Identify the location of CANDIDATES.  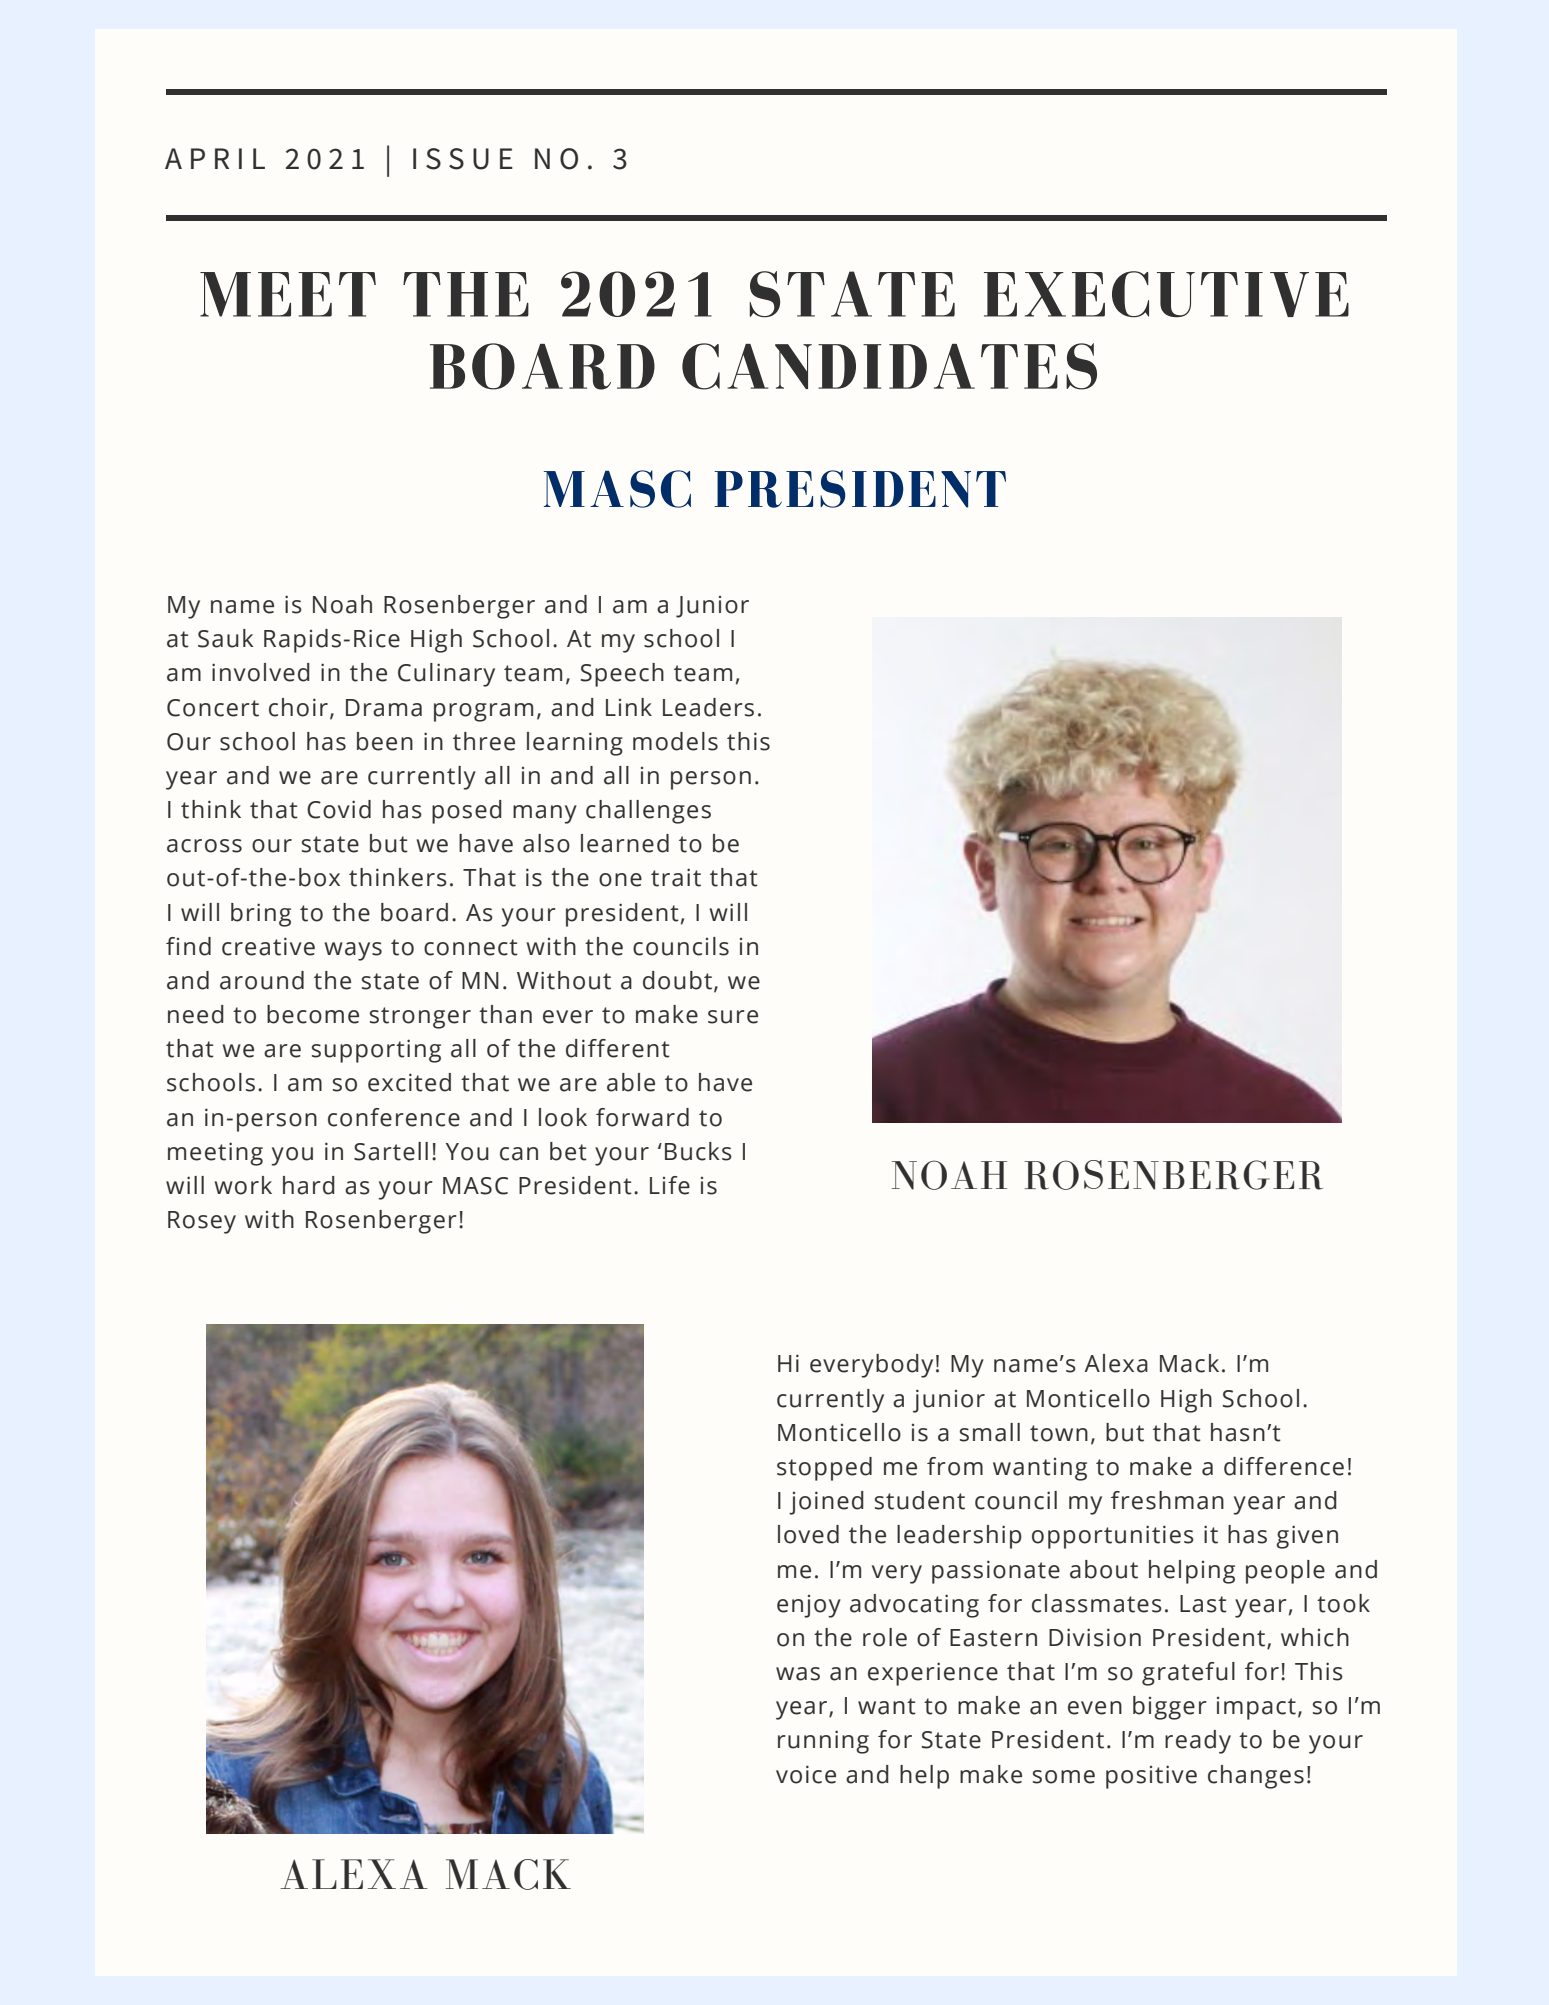
(889, 366).
